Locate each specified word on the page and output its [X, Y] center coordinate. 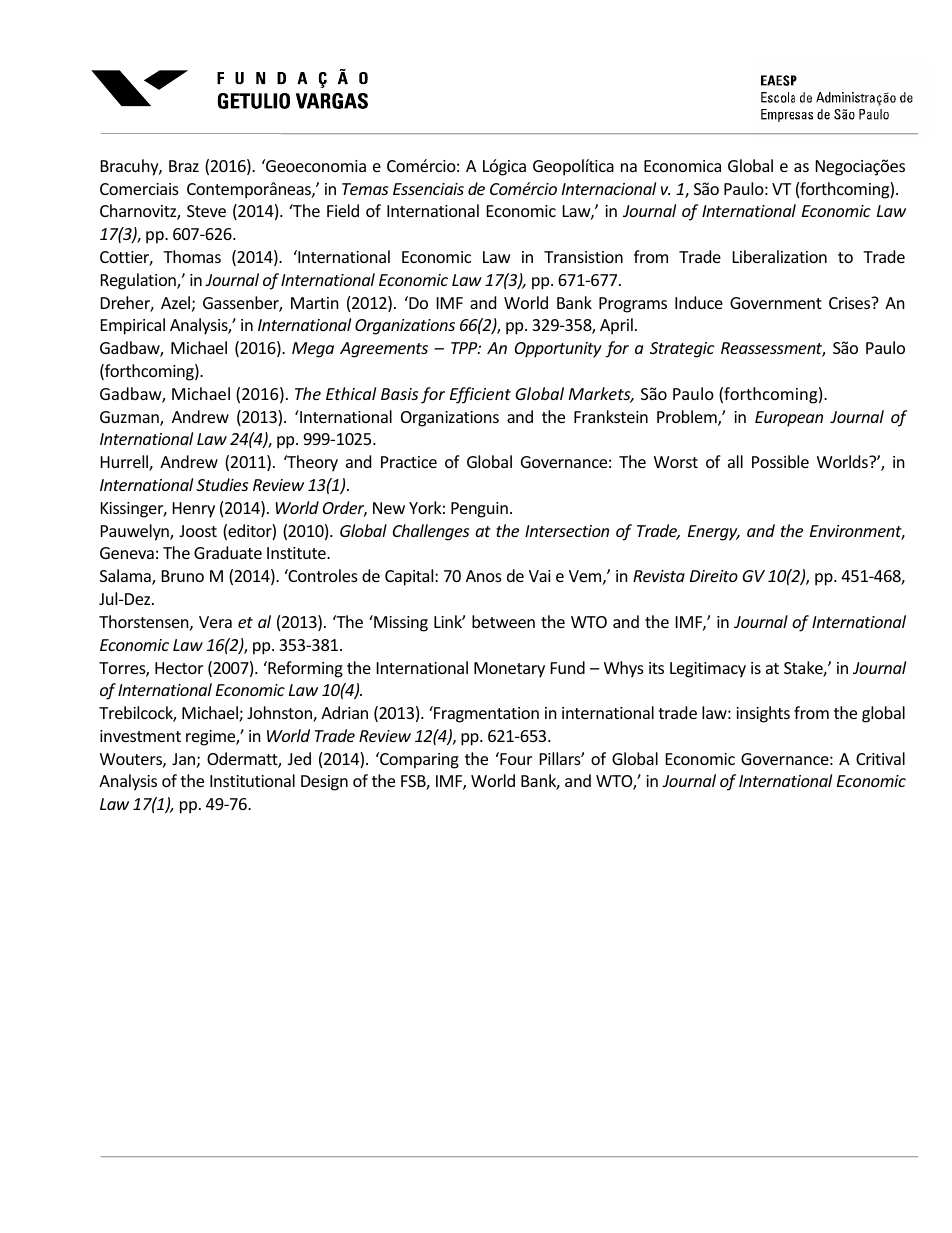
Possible [780, 461]
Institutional [252, 780]
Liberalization [780, 256]
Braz [184, 166]
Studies [222, 484]
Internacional [609, 188]
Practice [409, 462]
